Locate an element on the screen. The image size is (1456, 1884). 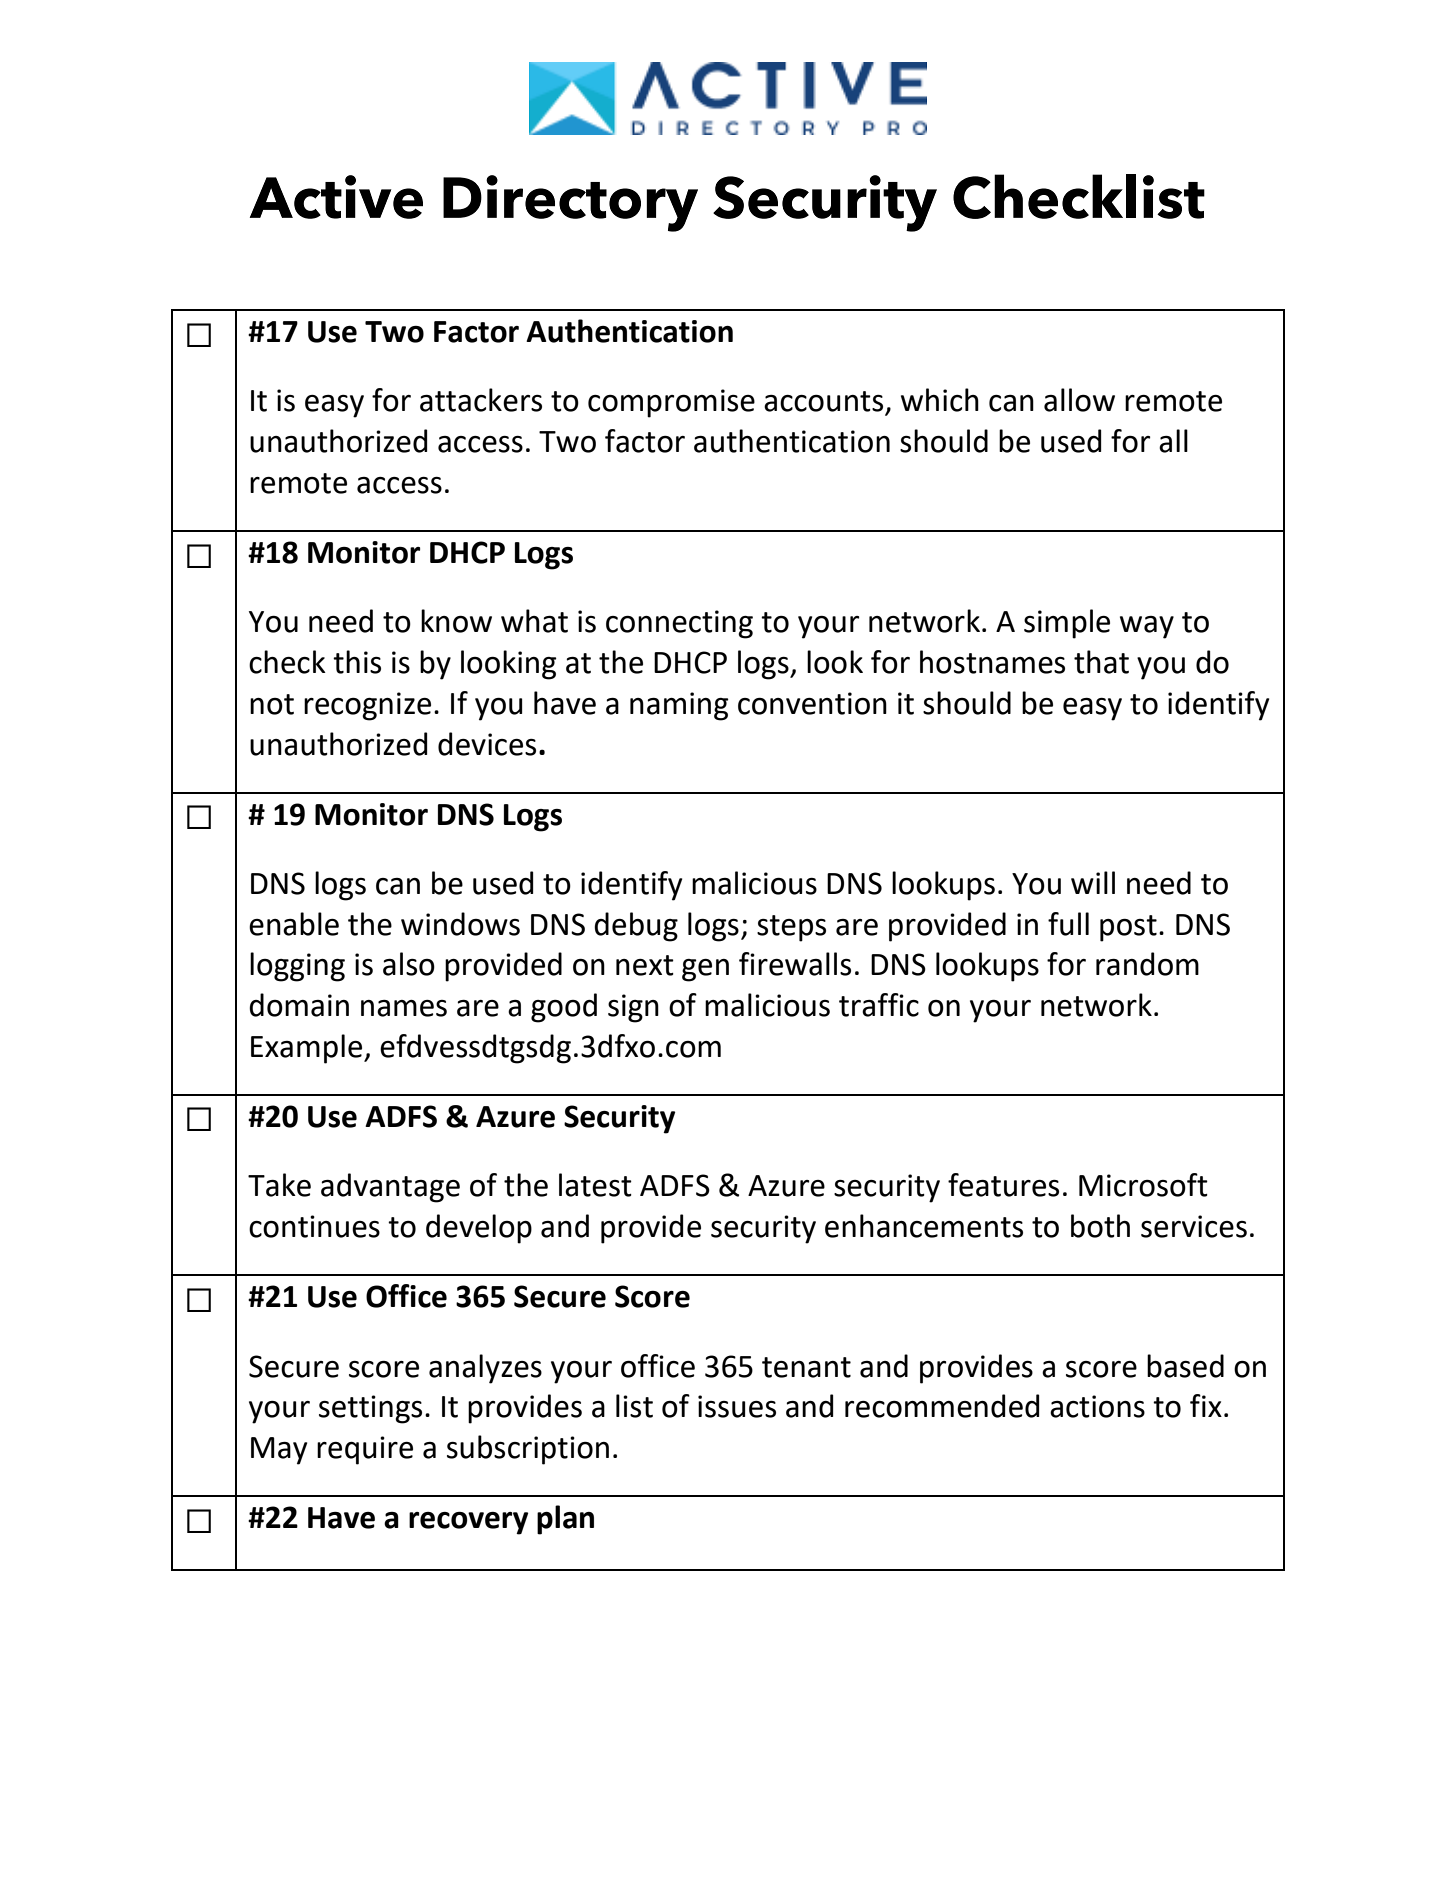
connecting is located at coordinates (679, 624).
